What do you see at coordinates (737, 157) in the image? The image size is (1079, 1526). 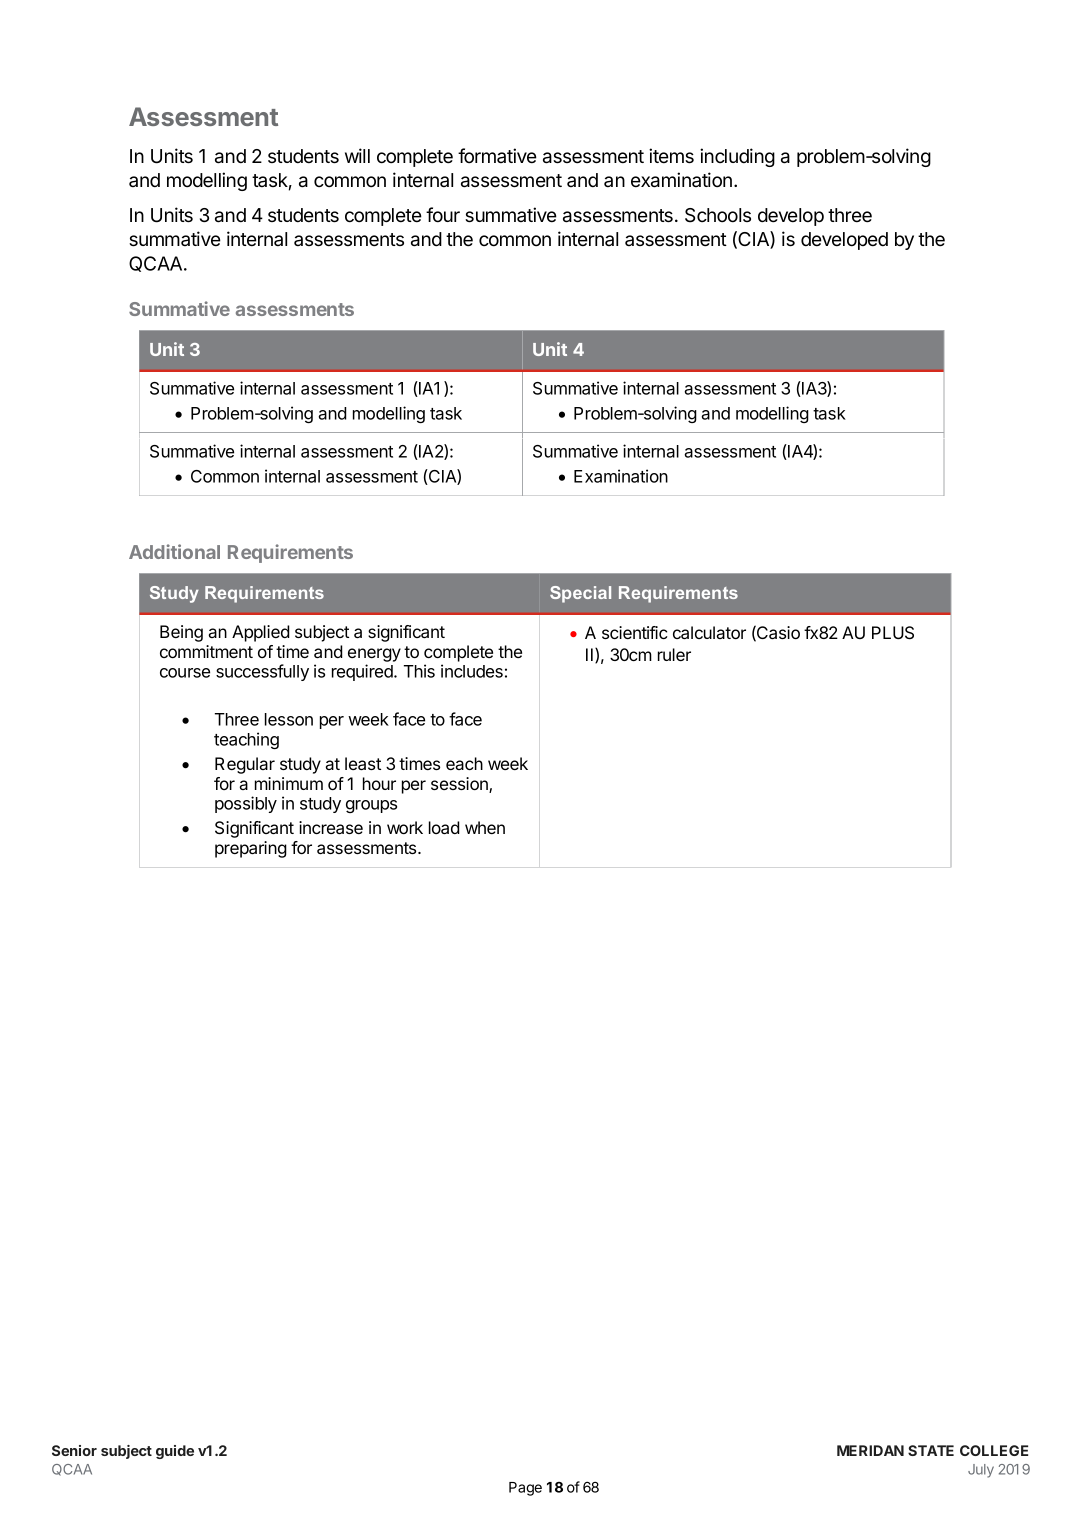 I see `including` at bounding box center [737, 157].
